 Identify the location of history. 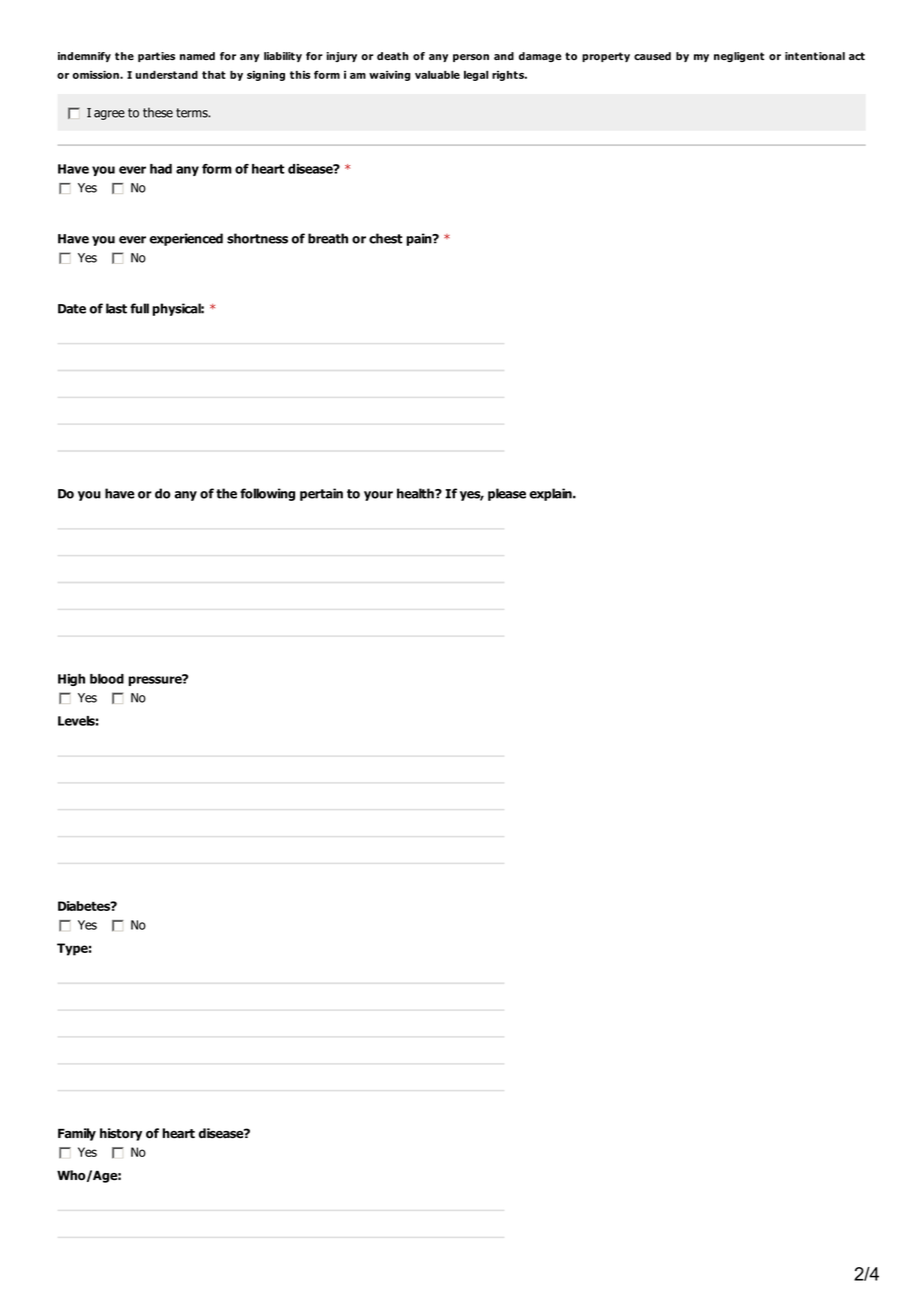
(121, 1134).
